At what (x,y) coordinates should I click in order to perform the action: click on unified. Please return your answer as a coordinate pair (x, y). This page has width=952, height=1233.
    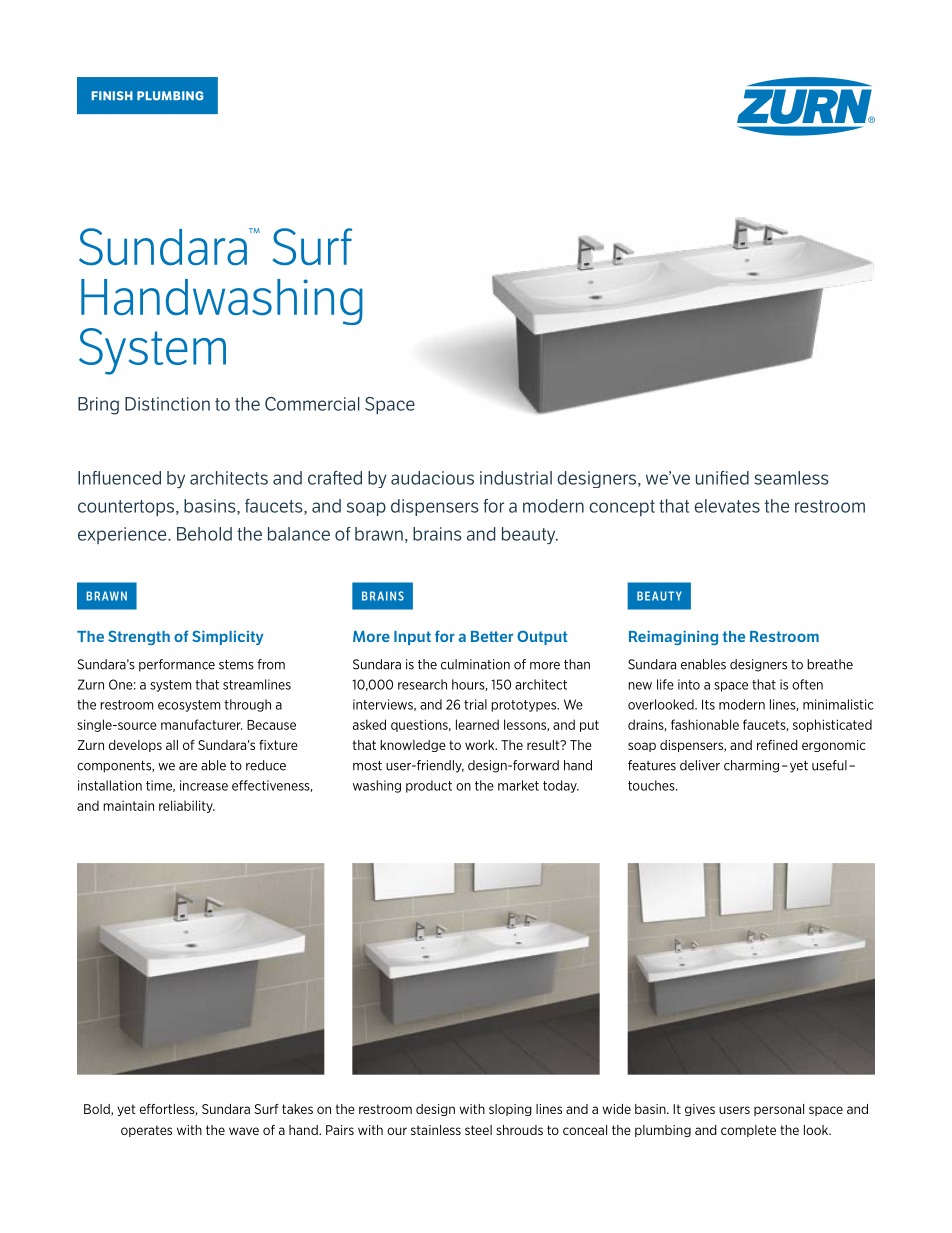
    Looking at the image, I should click on (722, 478).
